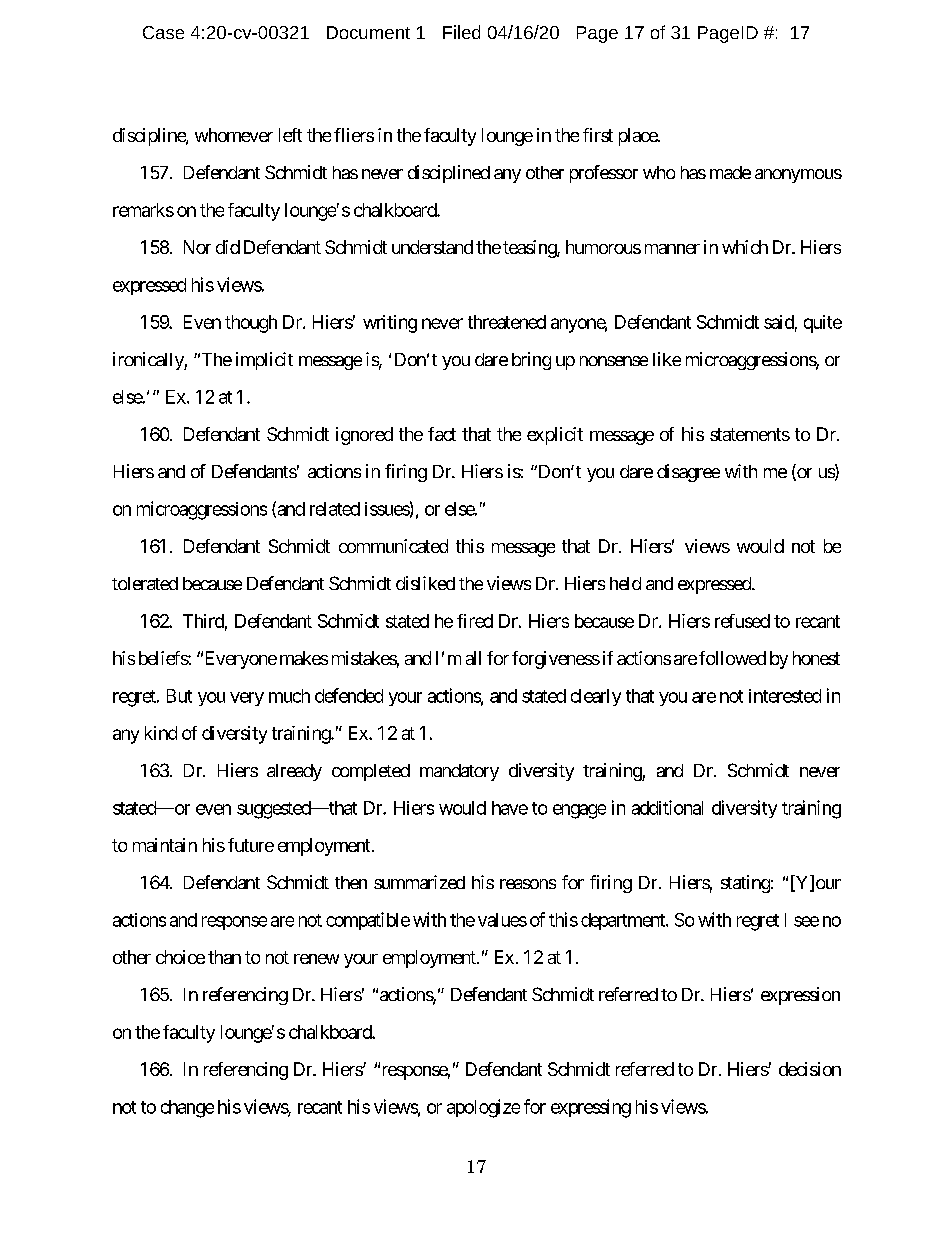  What do you see at coordinates (639, 137) in the page?
I see `place` at bounding box center [639, 137].
